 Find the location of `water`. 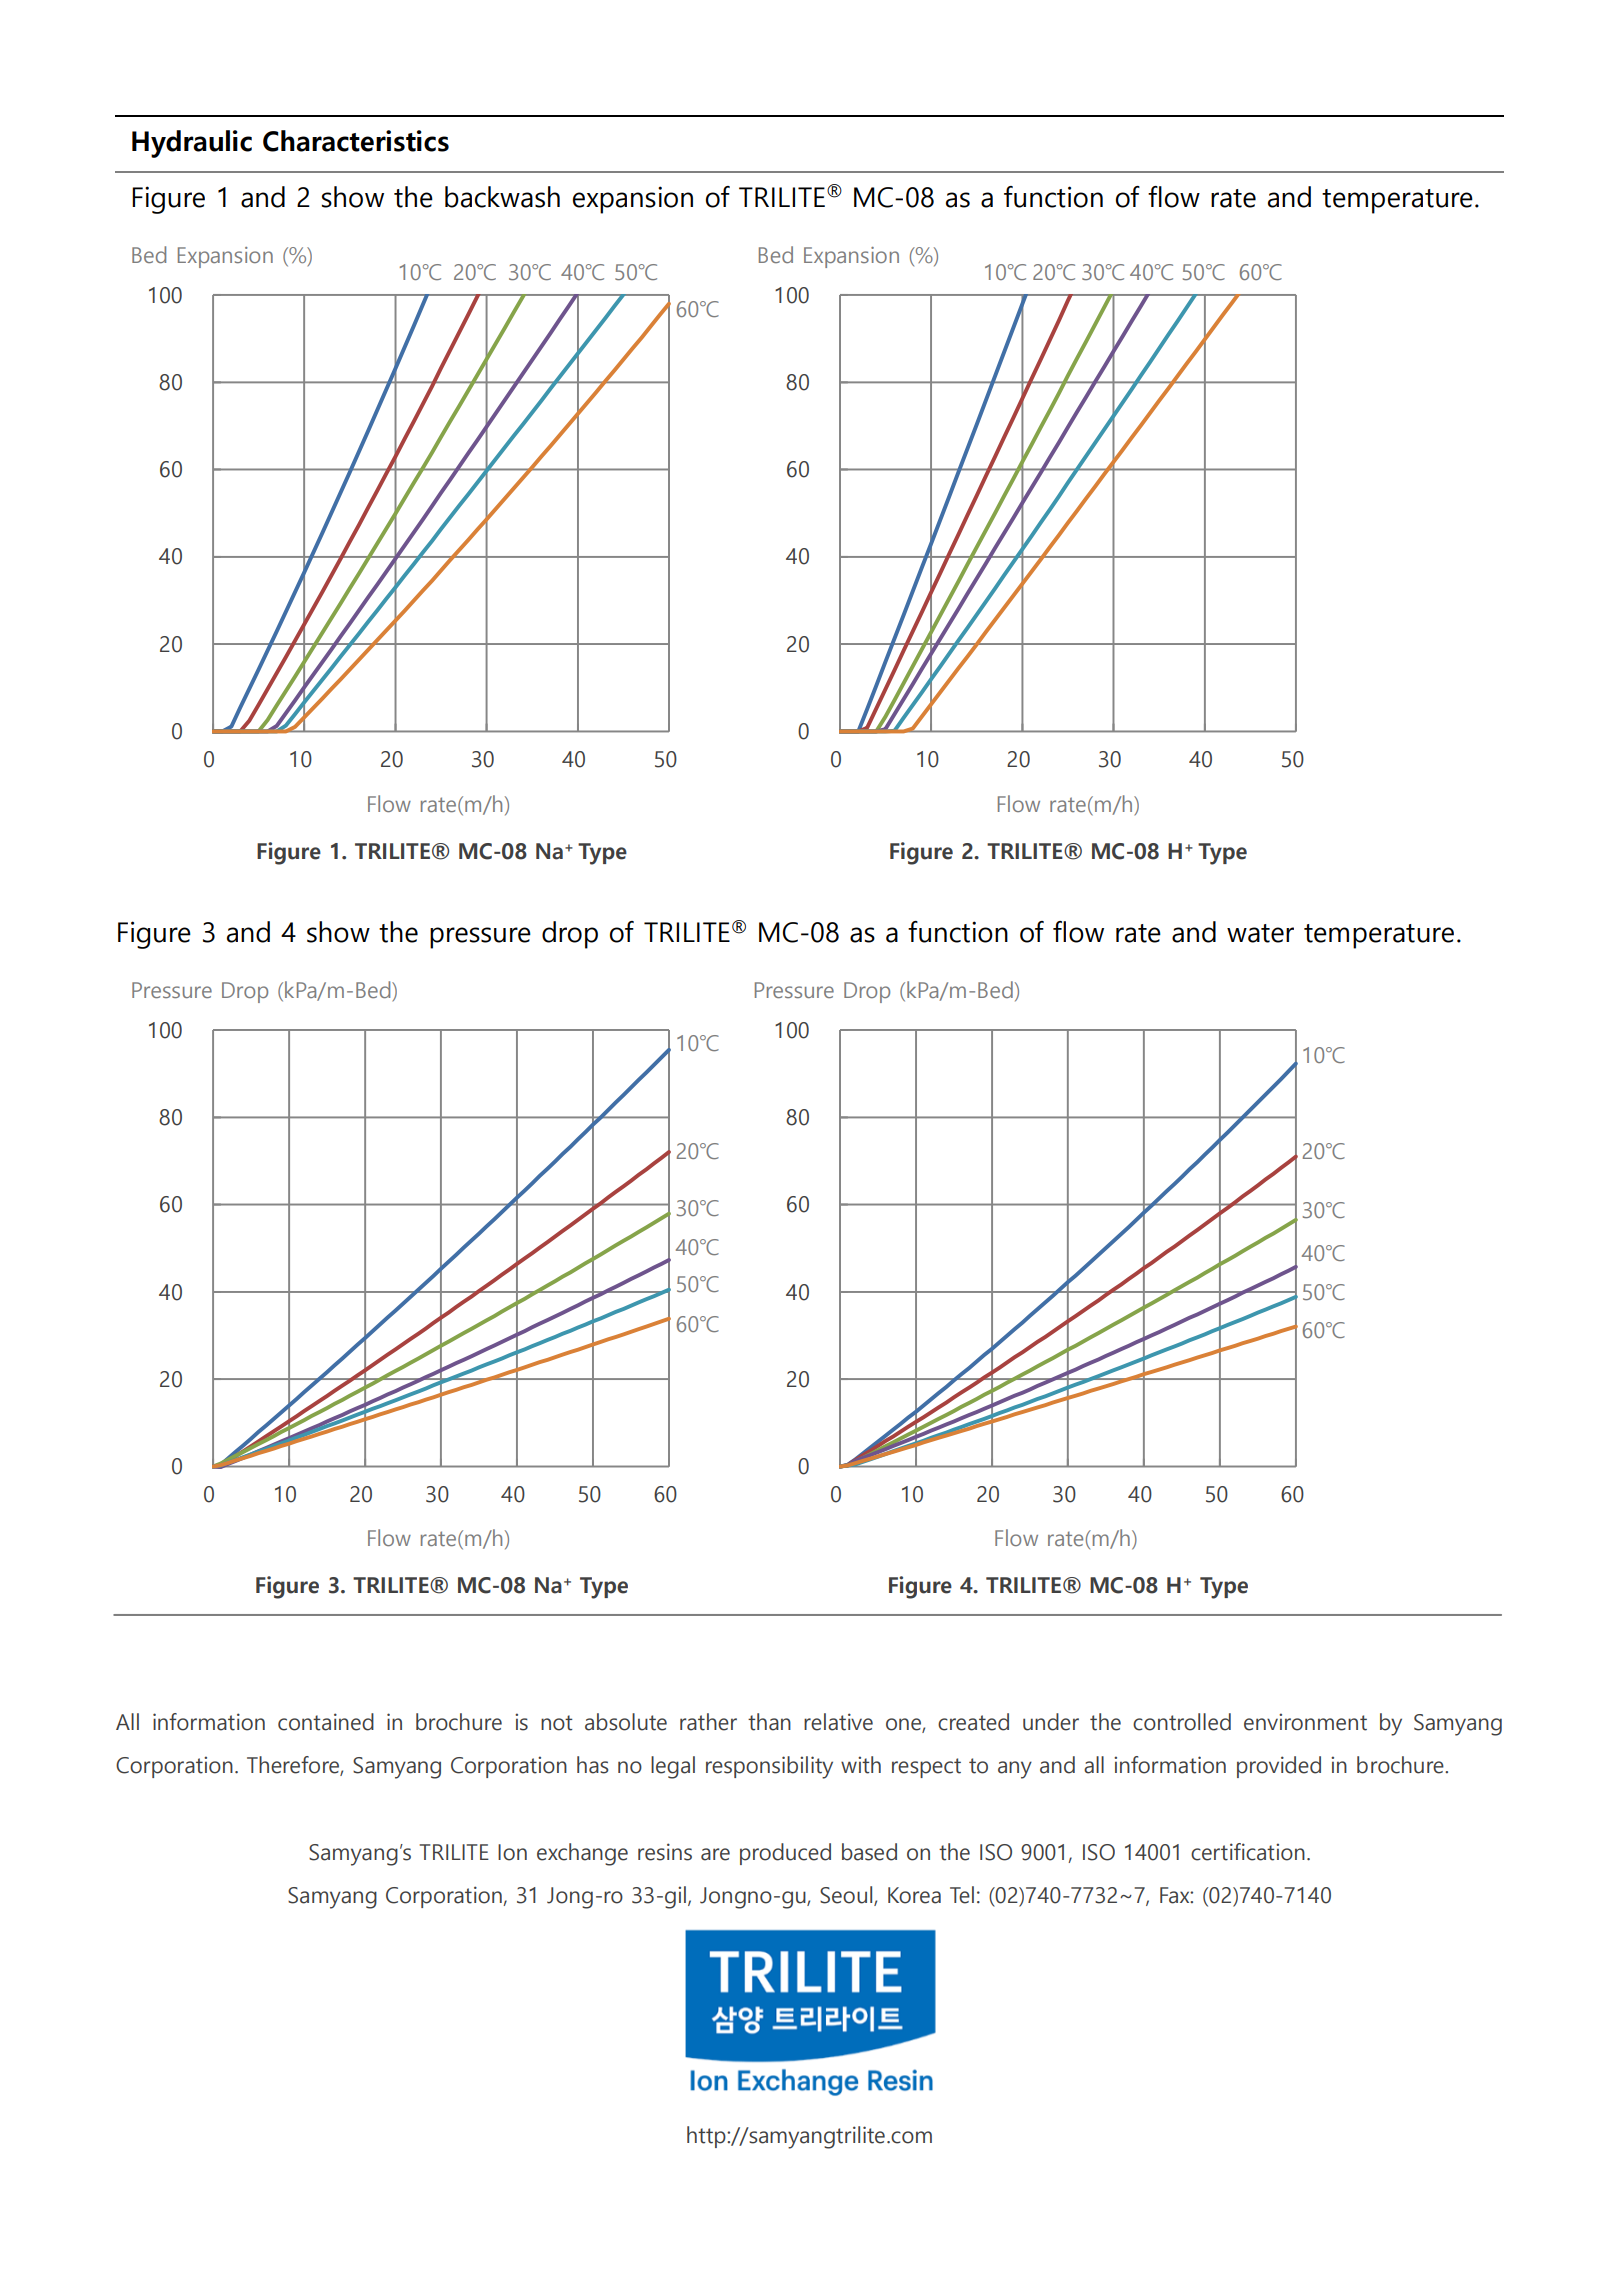

water is located at coordinates (1260, 933).
